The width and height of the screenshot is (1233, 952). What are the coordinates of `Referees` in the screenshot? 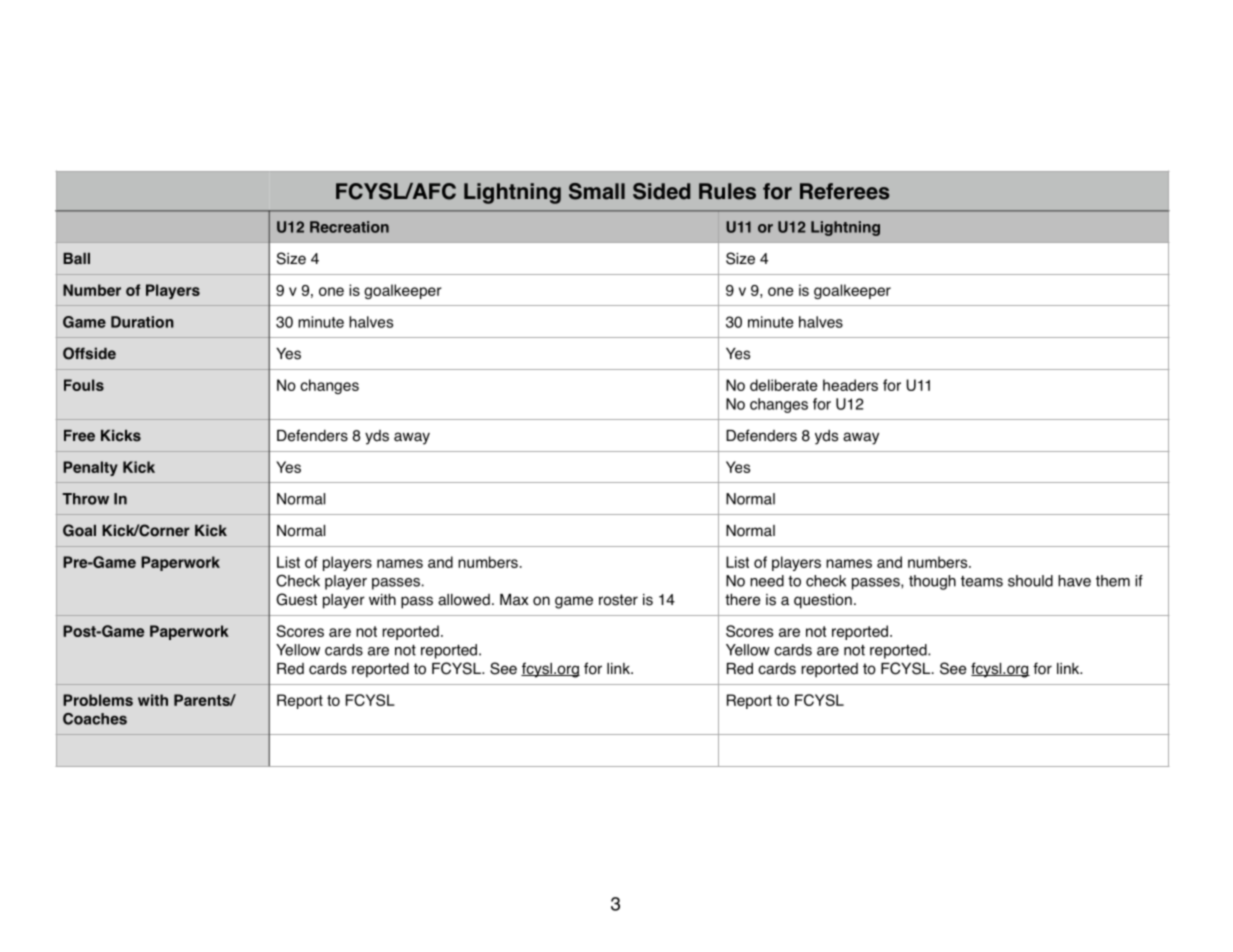 It's located at (845, 191).
